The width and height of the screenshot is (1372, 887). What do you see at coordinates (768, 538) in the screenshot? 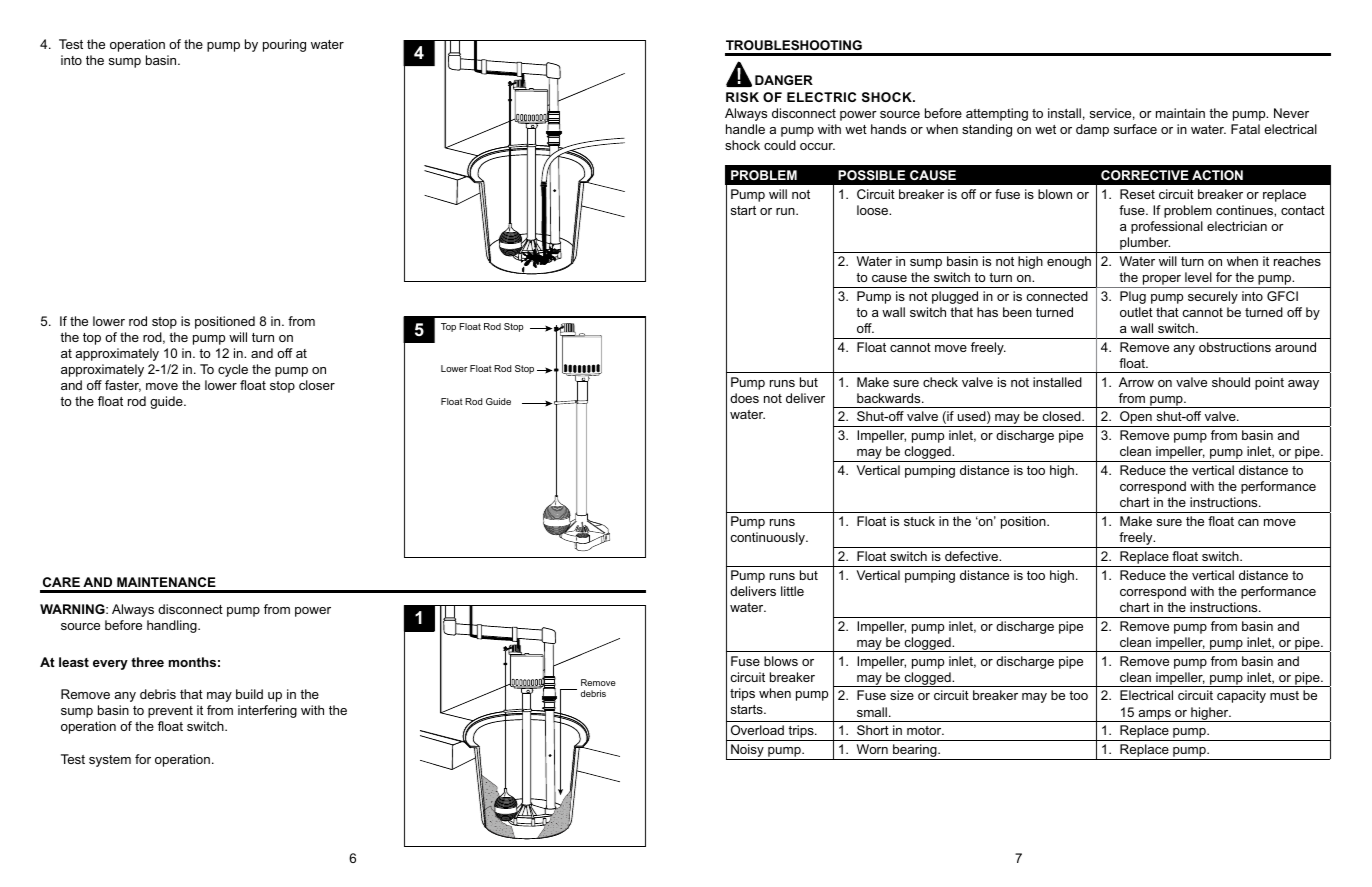
I see `continuously` at bounding box center [768, 538].
